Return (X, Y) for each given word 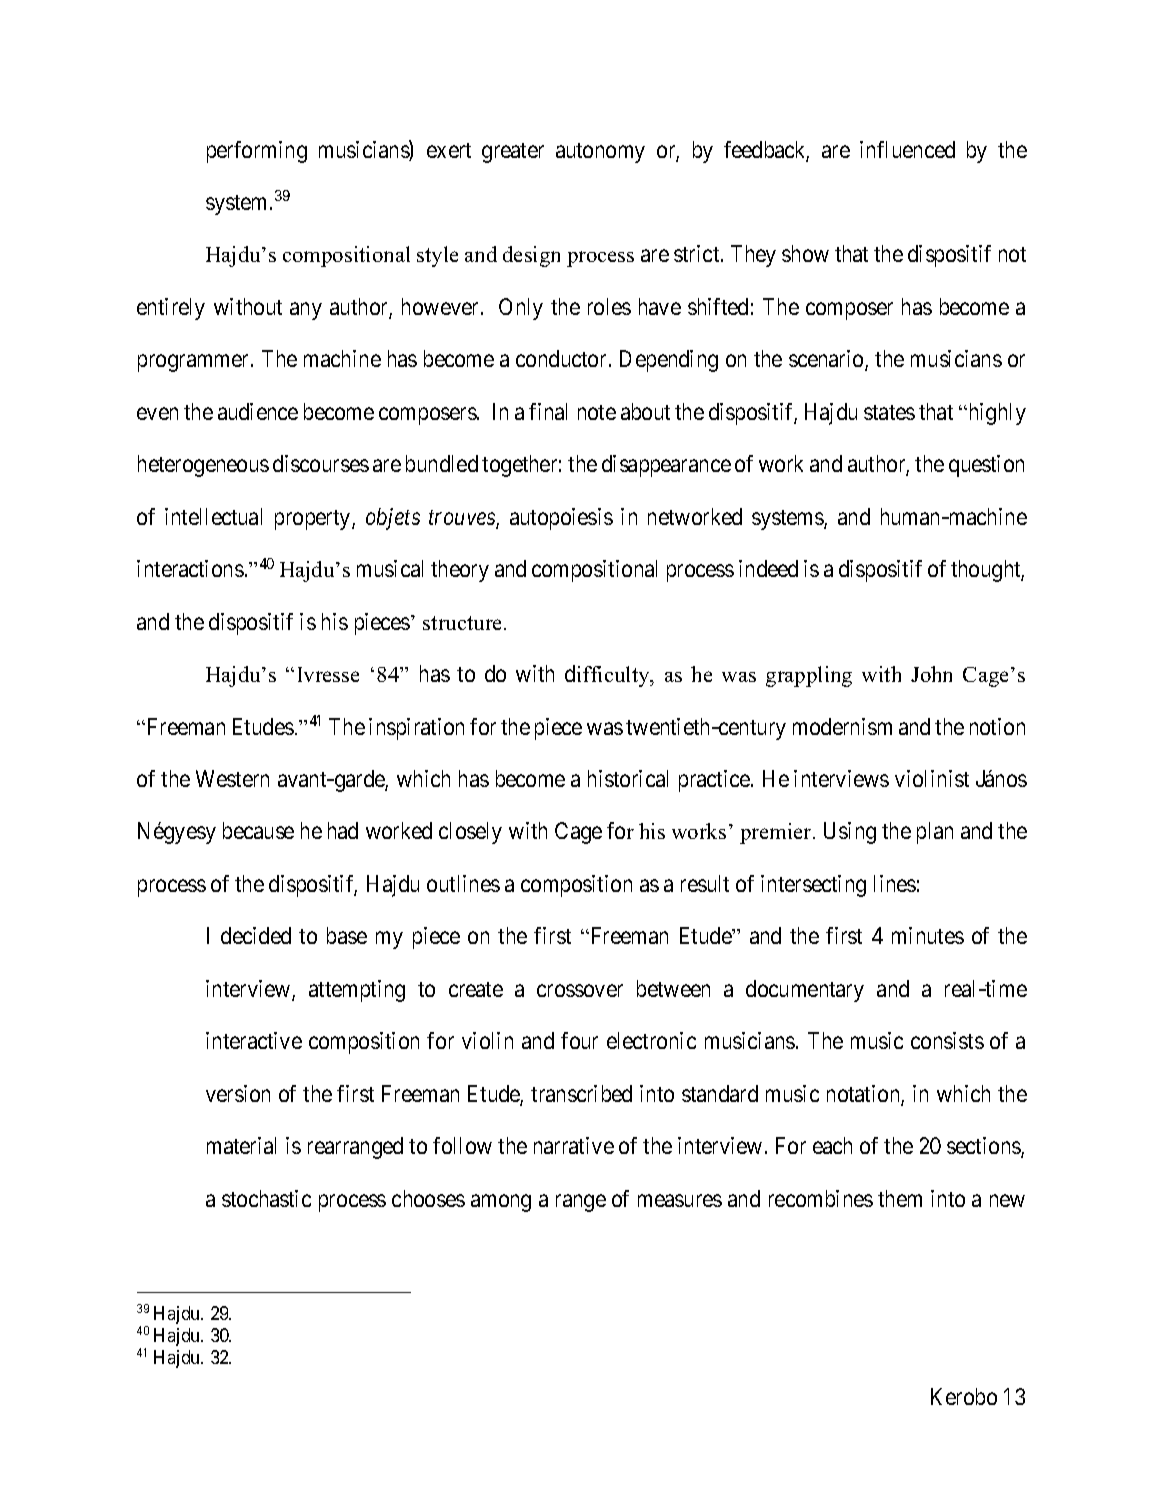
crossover (580, 990)
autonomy (600, 153)
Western (232, 778)
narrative (574, 1145)
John (931, 674)
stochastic (266, 1198)
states (889, 412)
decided (256, 935)
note (597, 412)
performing (257, 152)
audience (258, 411)
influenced (907, 149)
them (900, 1198)
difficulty (608, 676)
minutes (928, 935)
